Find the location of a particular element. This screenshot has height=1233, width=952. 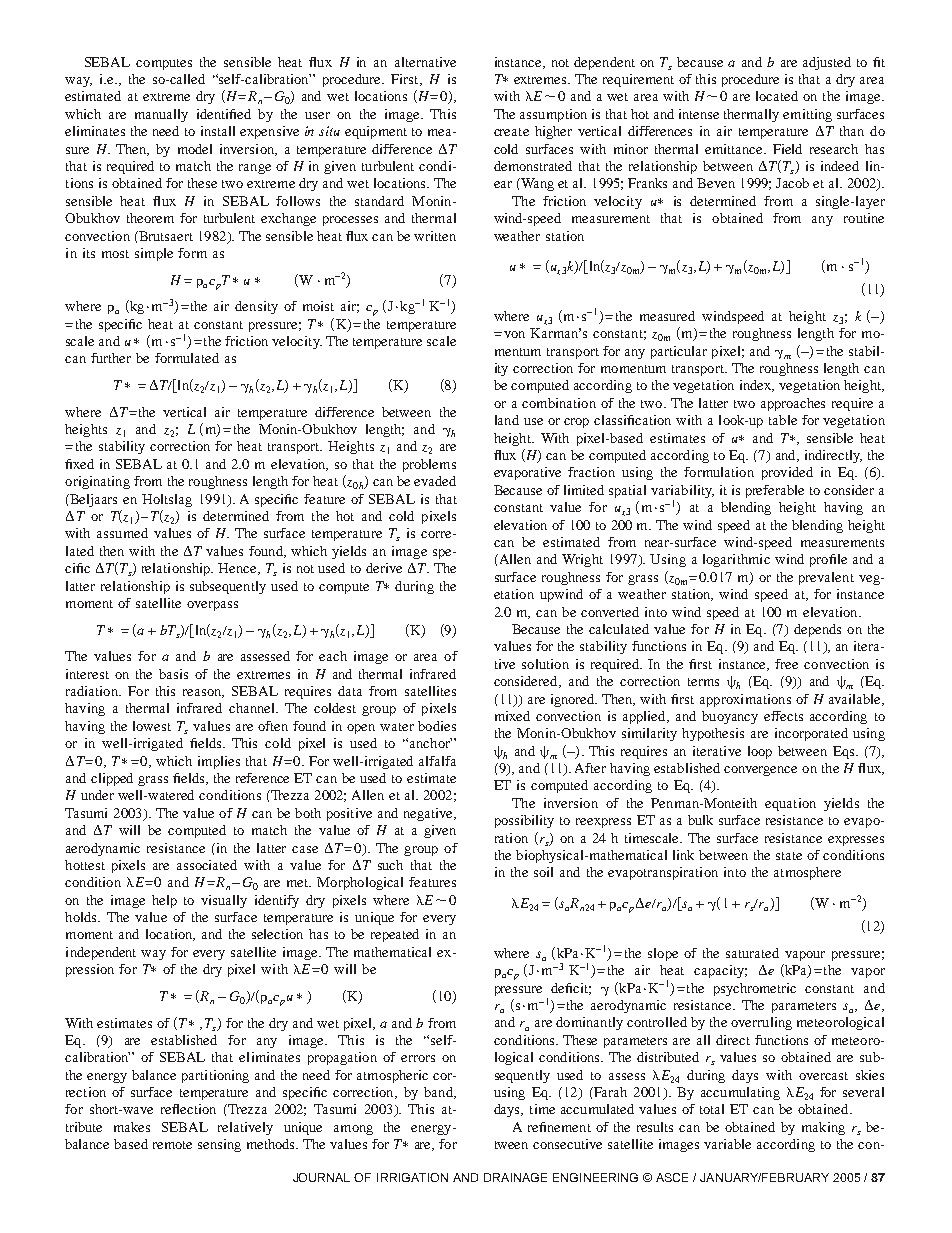

equation is located at coordinates (790, 804).
